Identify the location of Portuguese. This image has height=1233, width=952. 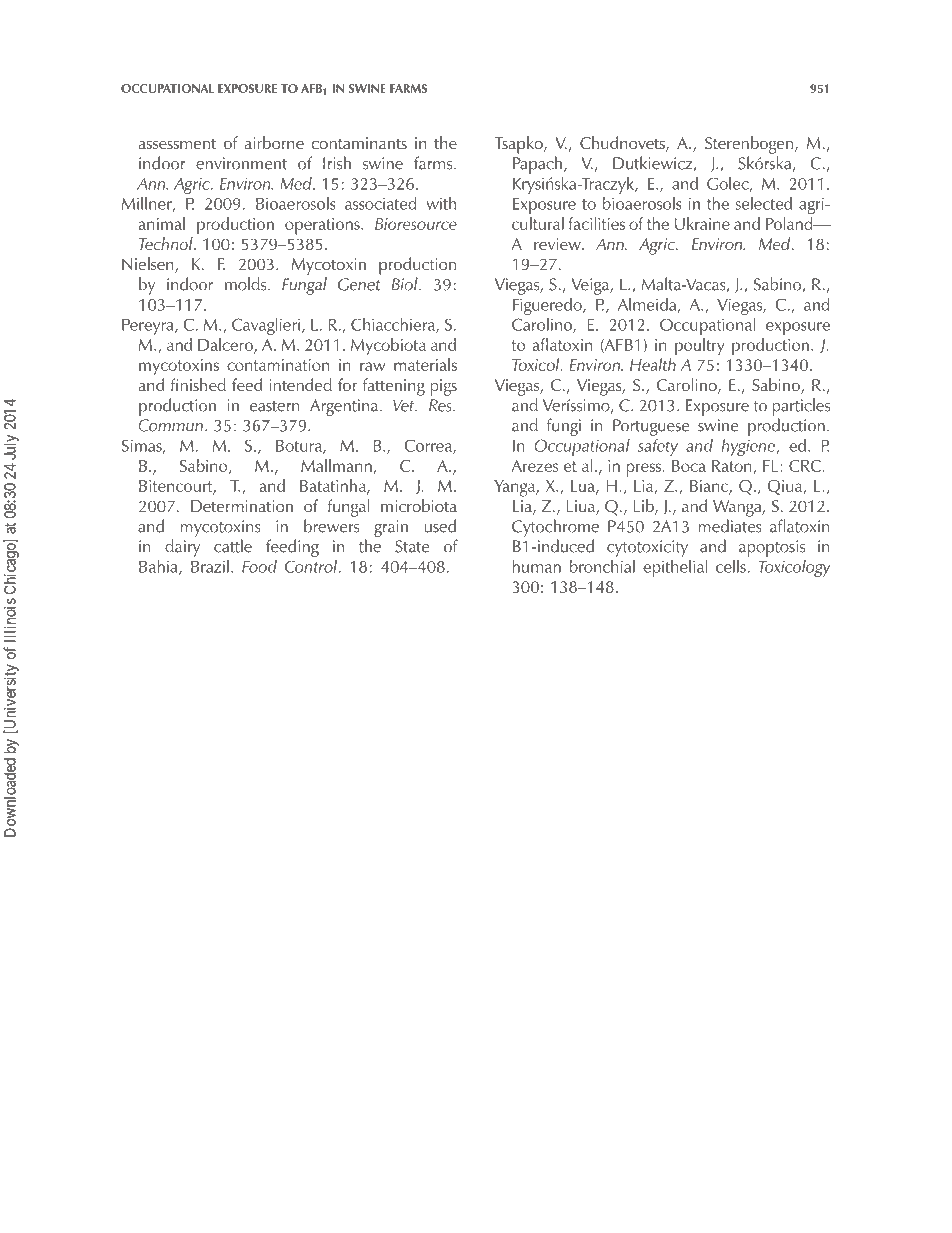
(651, 427).
